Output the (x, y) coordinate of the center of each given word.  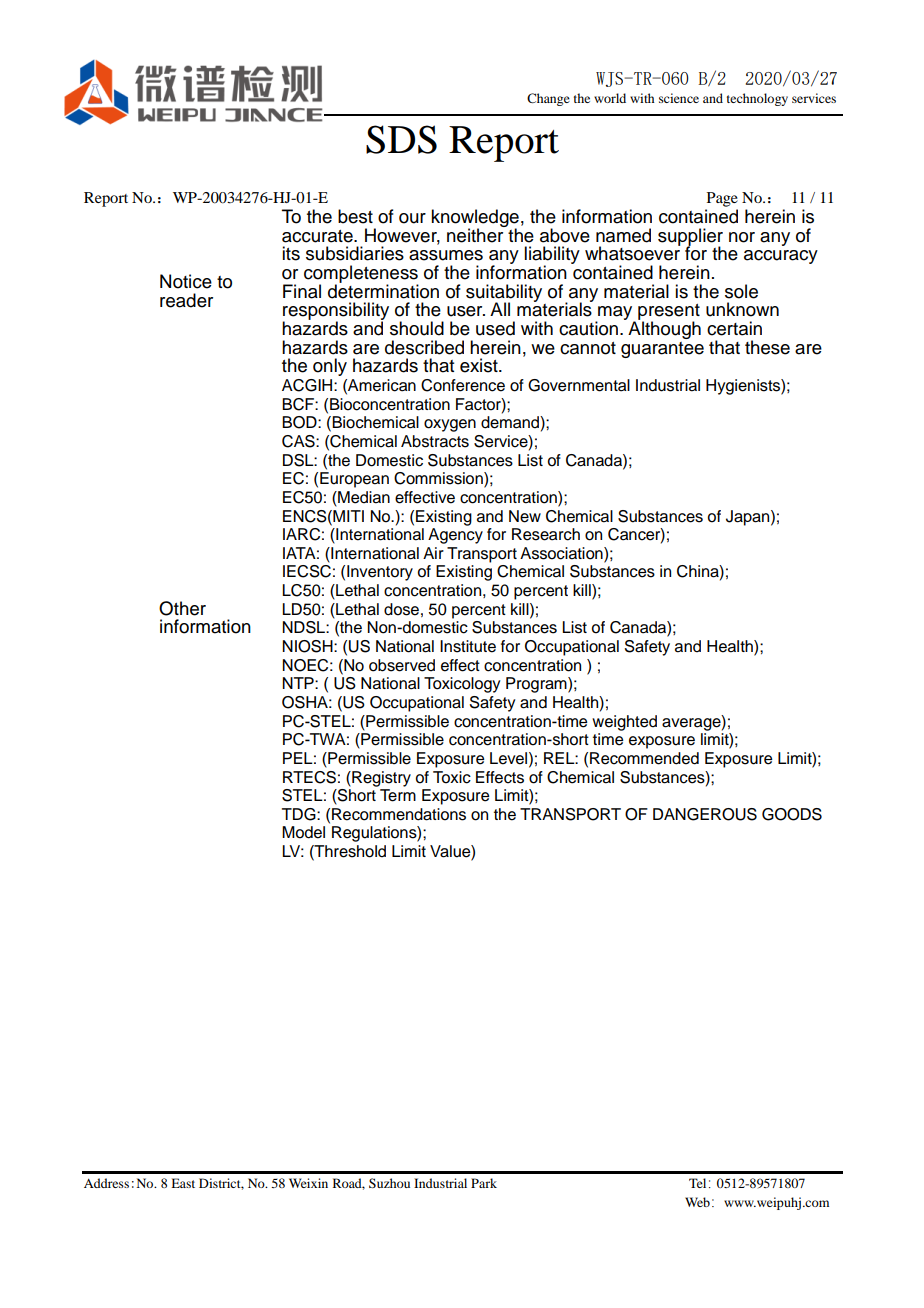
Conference (463, 385)
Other (182, 608)
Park (484, 1183)
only (330, 367)
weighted (624, 723)
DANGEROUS (705, 814)
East (183, 1183)
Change (548, 99)
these (767, 347)
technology (757, 99)
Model (303, 832)
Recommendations (399, 814)
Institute (468, 646)
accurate (318, 236)
